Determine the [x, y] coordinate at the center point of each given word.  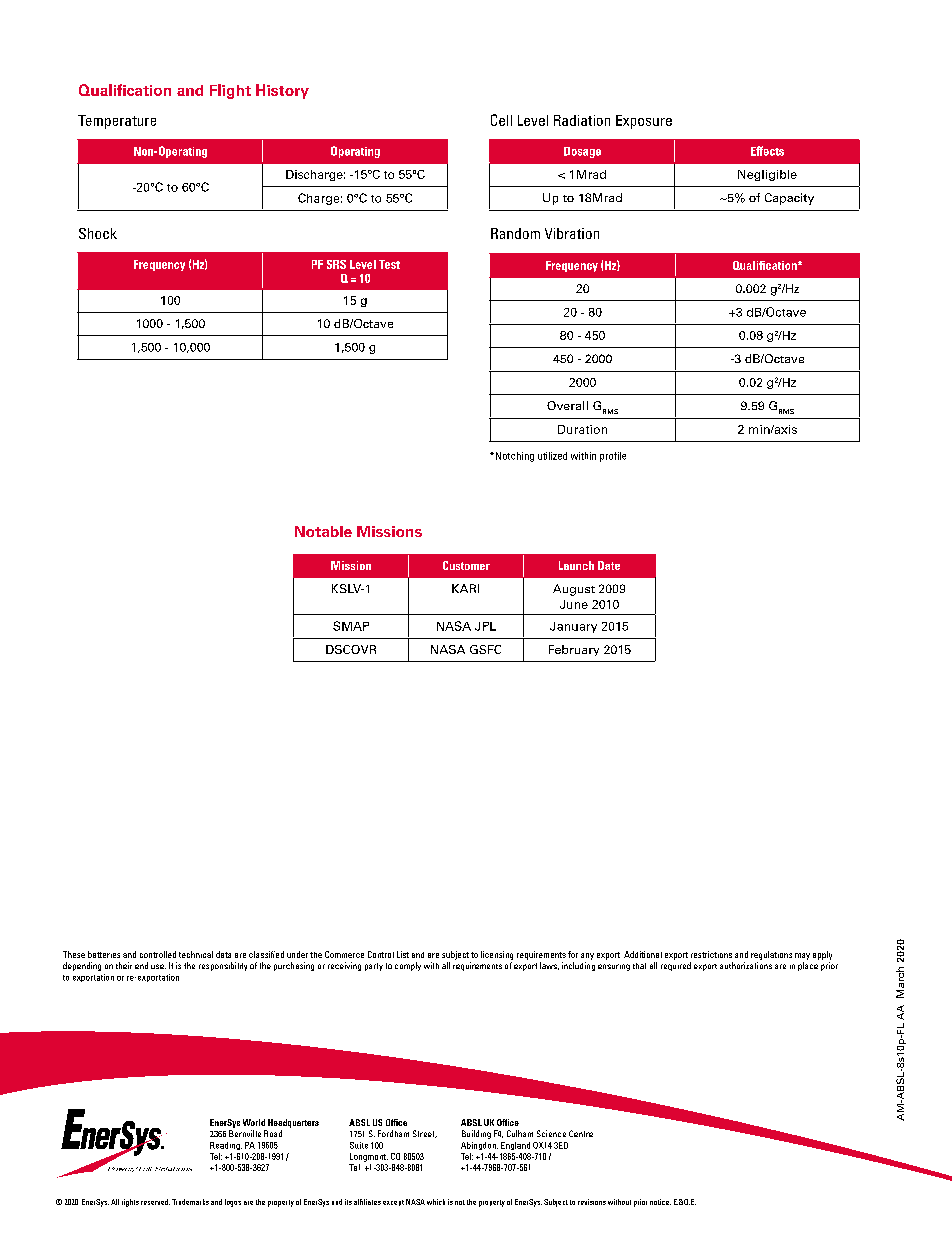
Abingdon [479, 1146]
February [574, 650]
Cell [501, 120]
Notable [323, 531]
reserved [155, 1202]
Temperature [117, 122]
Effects [767, 151]
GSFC [485, 649]
